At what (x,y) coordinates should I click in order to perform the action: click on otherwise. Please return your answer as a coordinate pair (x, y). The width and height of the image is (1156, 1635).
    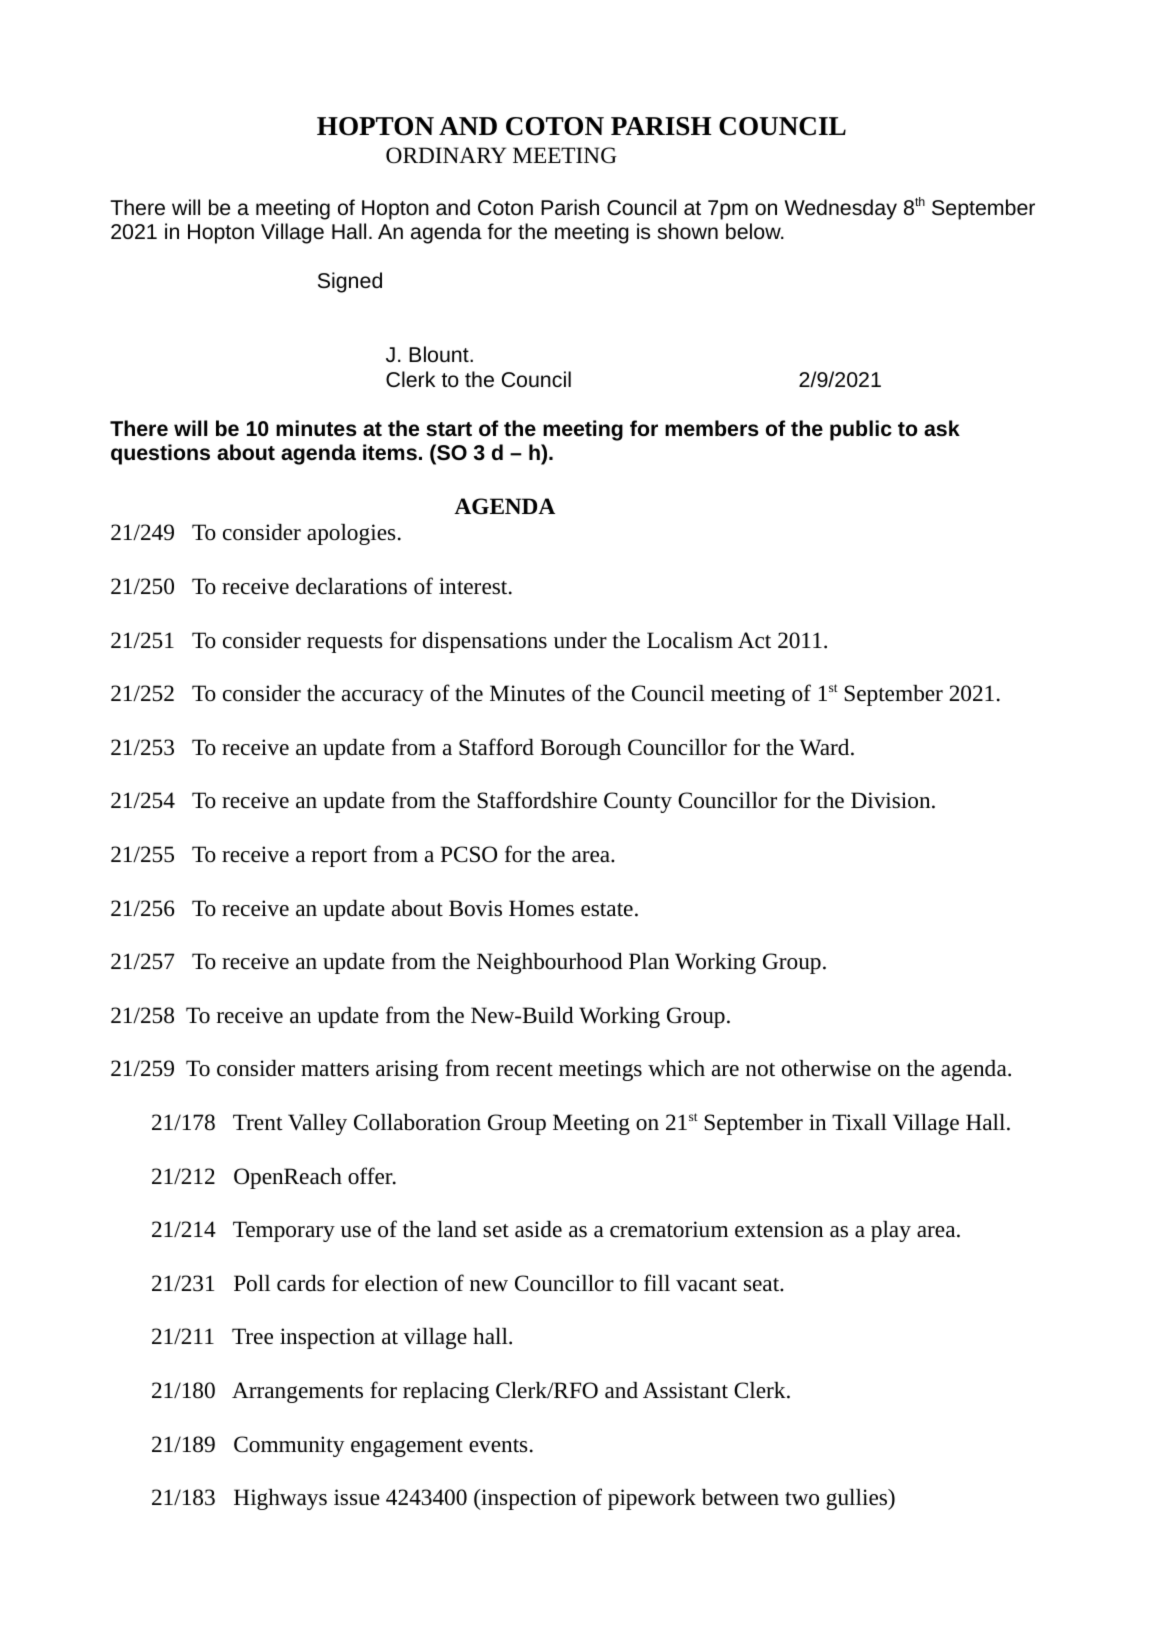
    Looking at the image, I should click on (826, 1068).
